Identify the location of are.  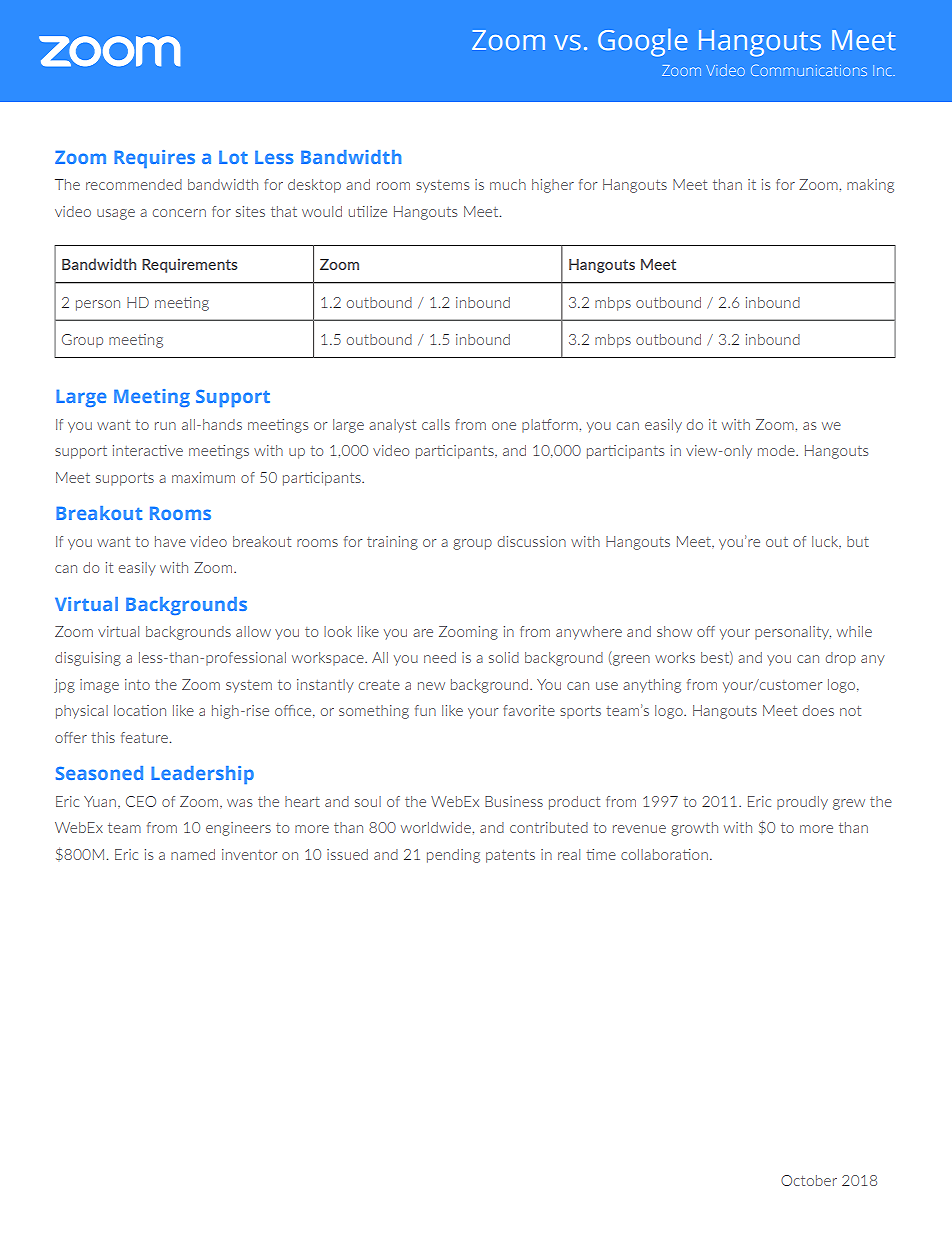
(423, 633).
